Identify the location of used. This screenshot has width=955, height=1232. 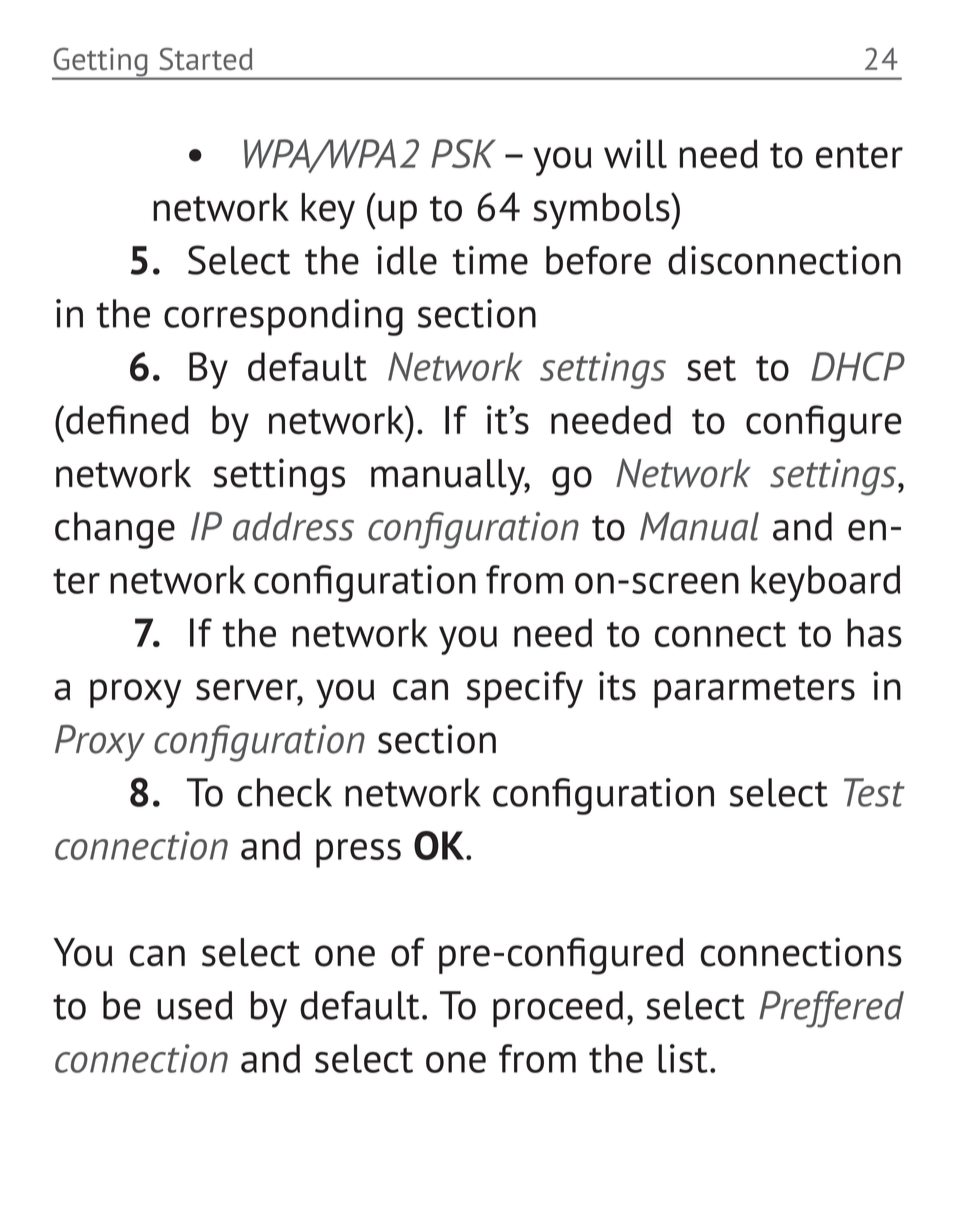
(195, 1005).
